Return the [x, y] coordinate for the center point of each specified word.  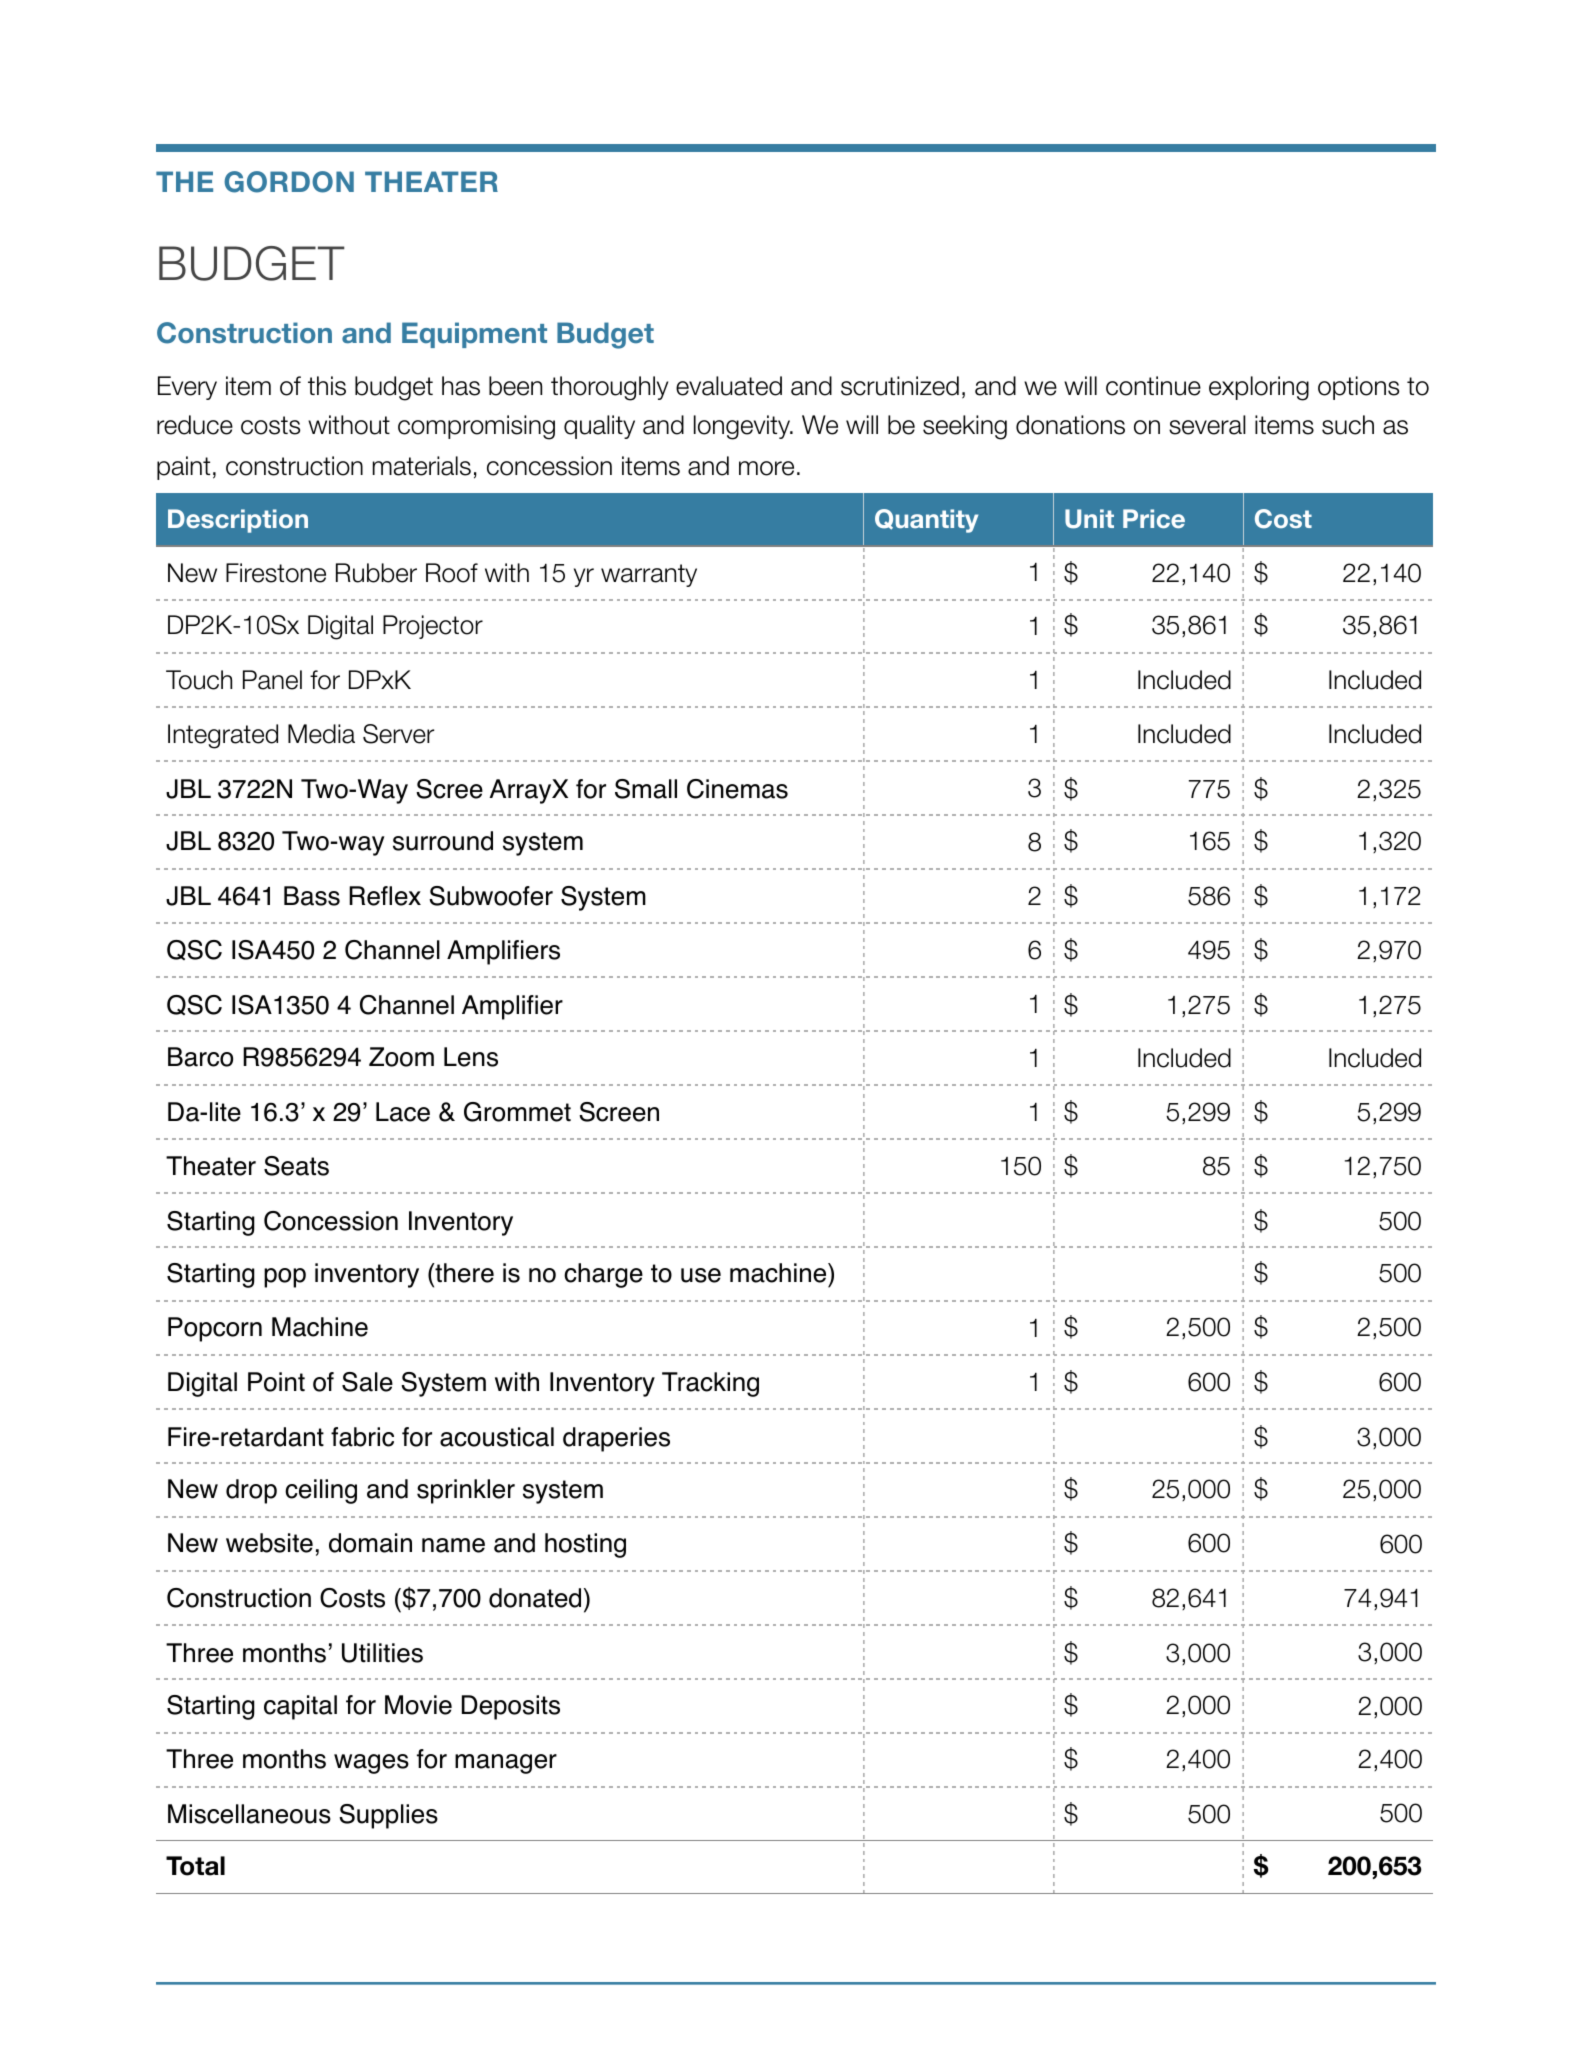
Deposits [511, 1707]
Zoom [401, 1057]
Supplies [388, 1816]
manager [506, 1764]
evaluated [729, 386]
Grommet [517, 1112]
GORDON [289, 182]
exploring [1259, 388]
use [701, 1275]
